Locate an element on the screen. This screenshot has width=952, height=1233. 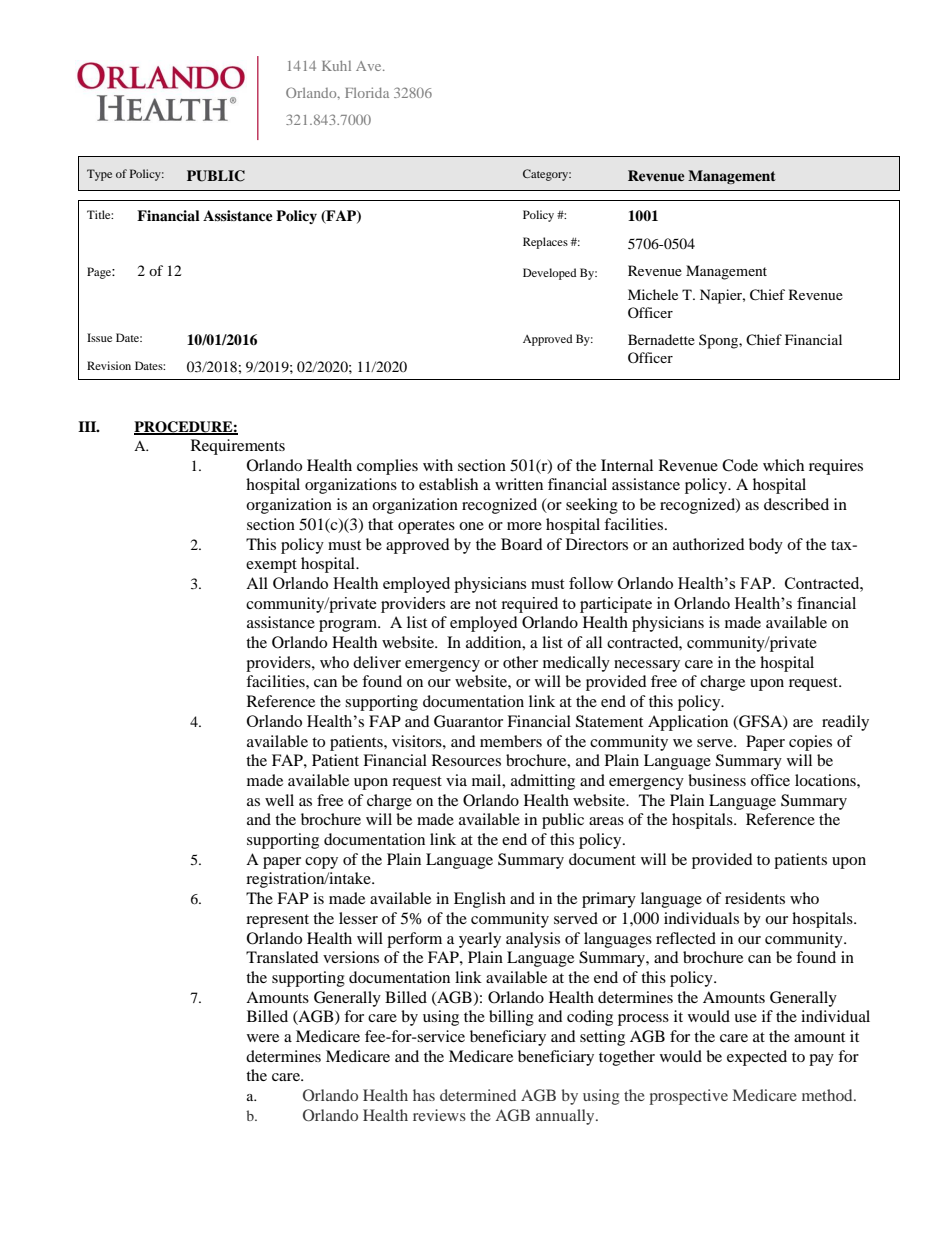
Florida is located at coordinates (367, 92).
